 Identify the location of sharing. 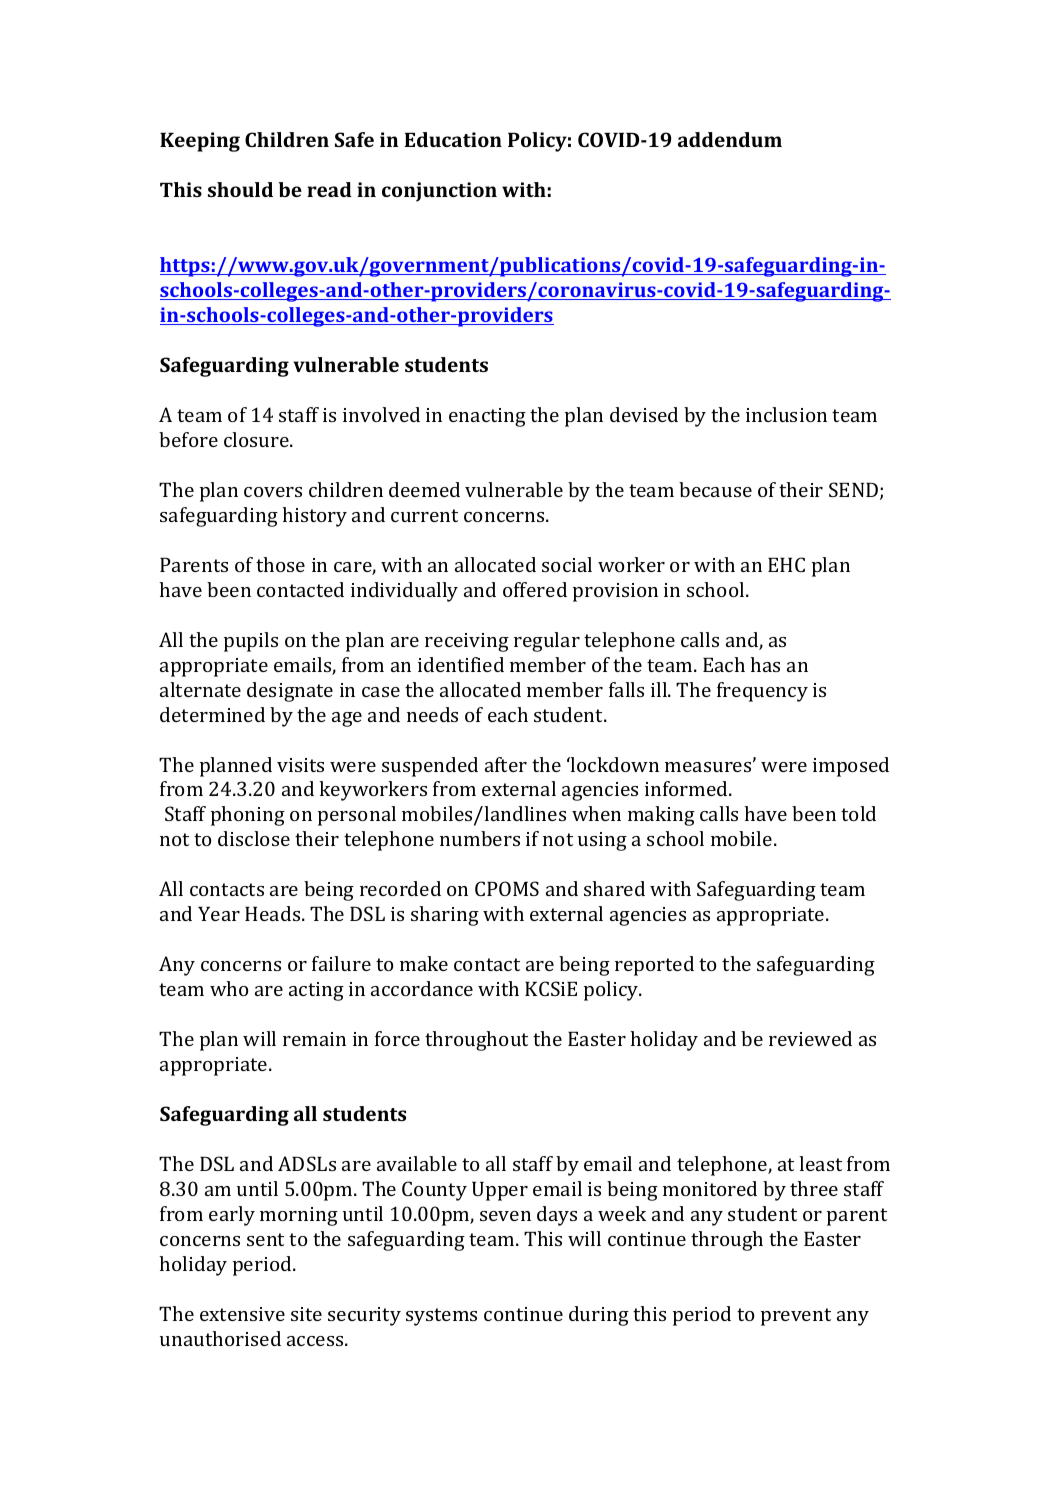
(445, 916).
